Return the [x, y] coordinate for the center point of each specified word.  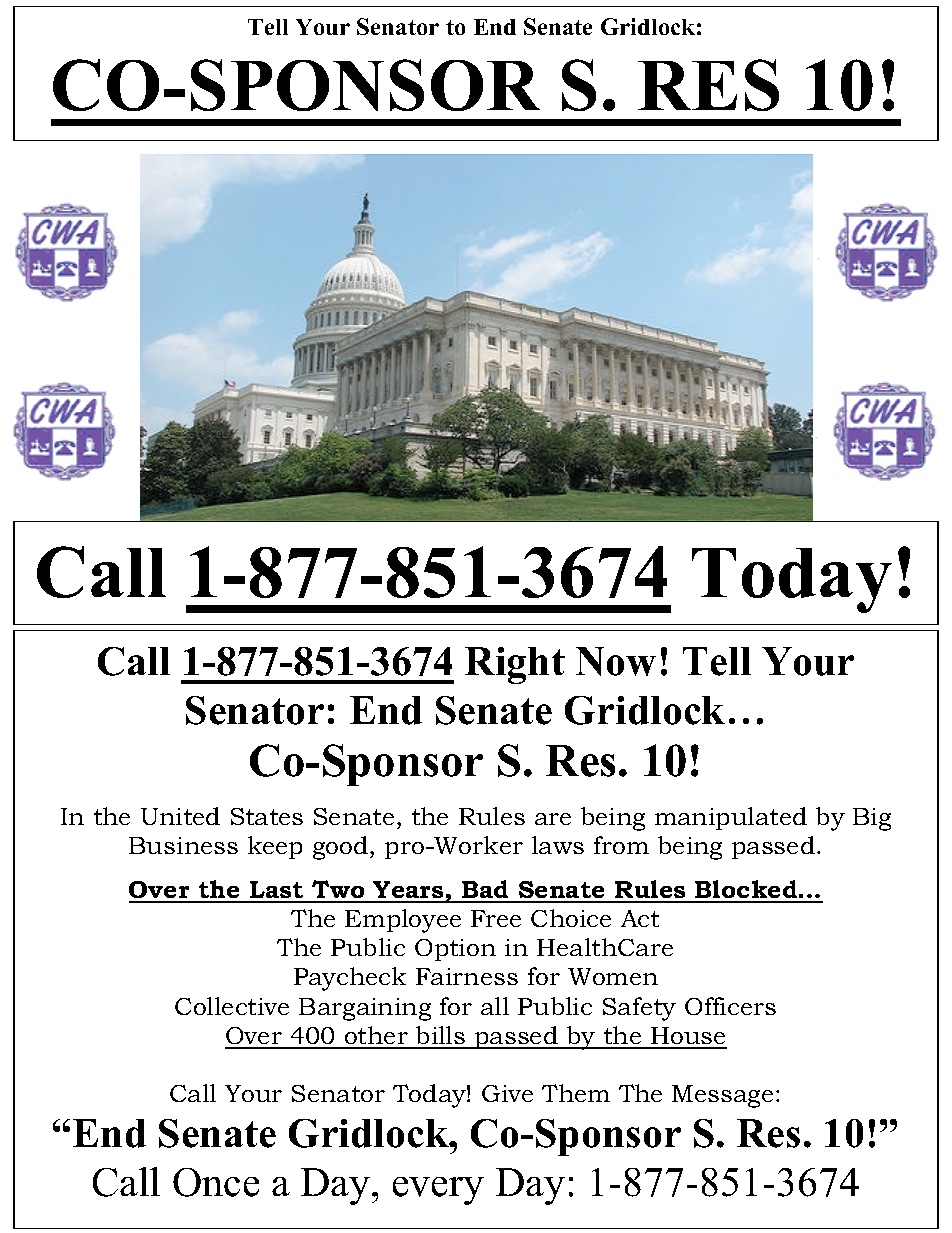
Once [216, 1182]
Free [496, 918]
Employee [403, 921]
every [438, 1191]
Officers [730, 1006]
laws [558, 845]
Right [515, 665]
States [267, 816]
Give [507, 1093]
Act [640, 918]
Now [616, 661]
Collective [232, 1006]
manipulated [731, 818]
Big [872, 819]
